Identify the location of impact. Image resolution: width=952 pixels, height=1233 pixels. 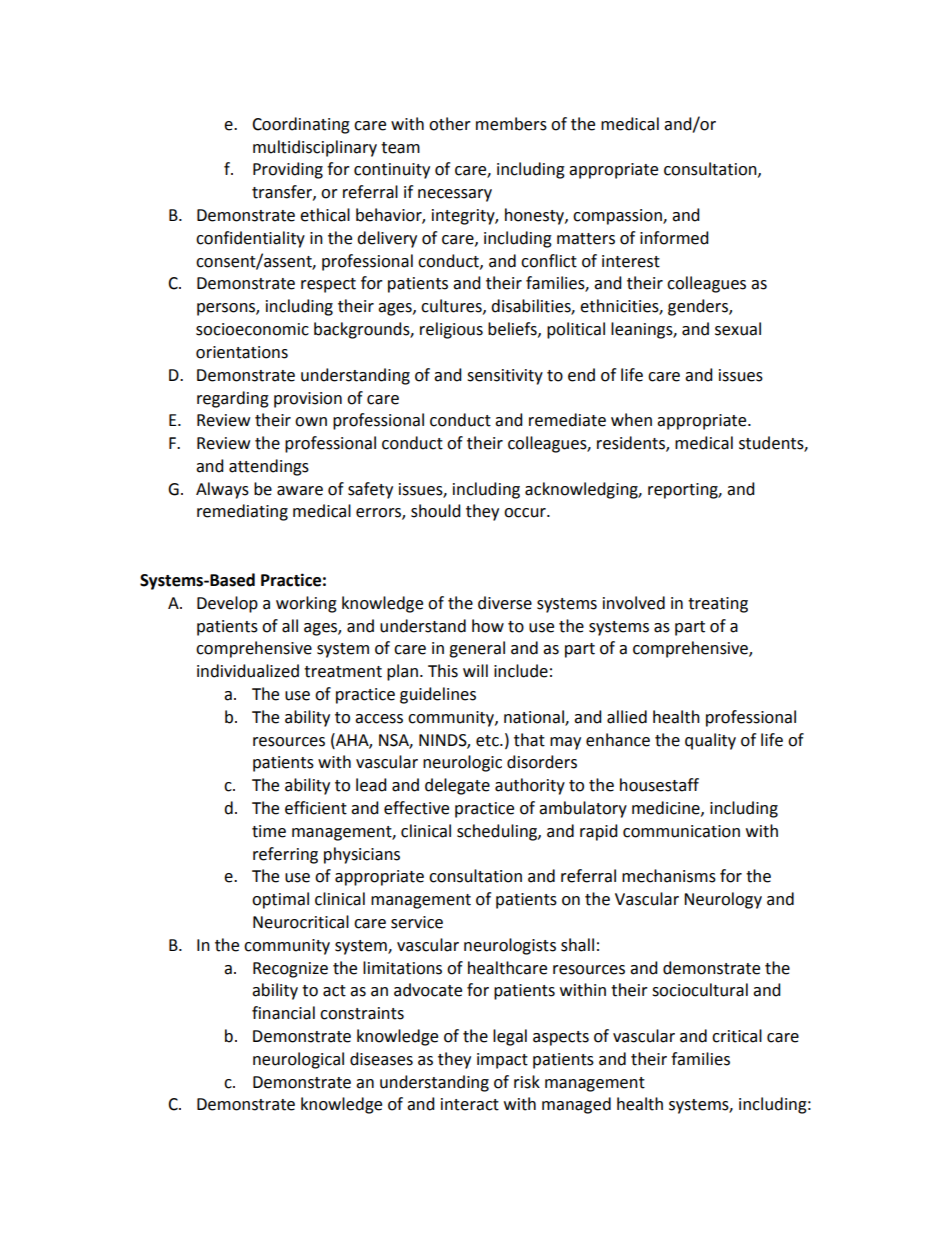
(502, 1061).
